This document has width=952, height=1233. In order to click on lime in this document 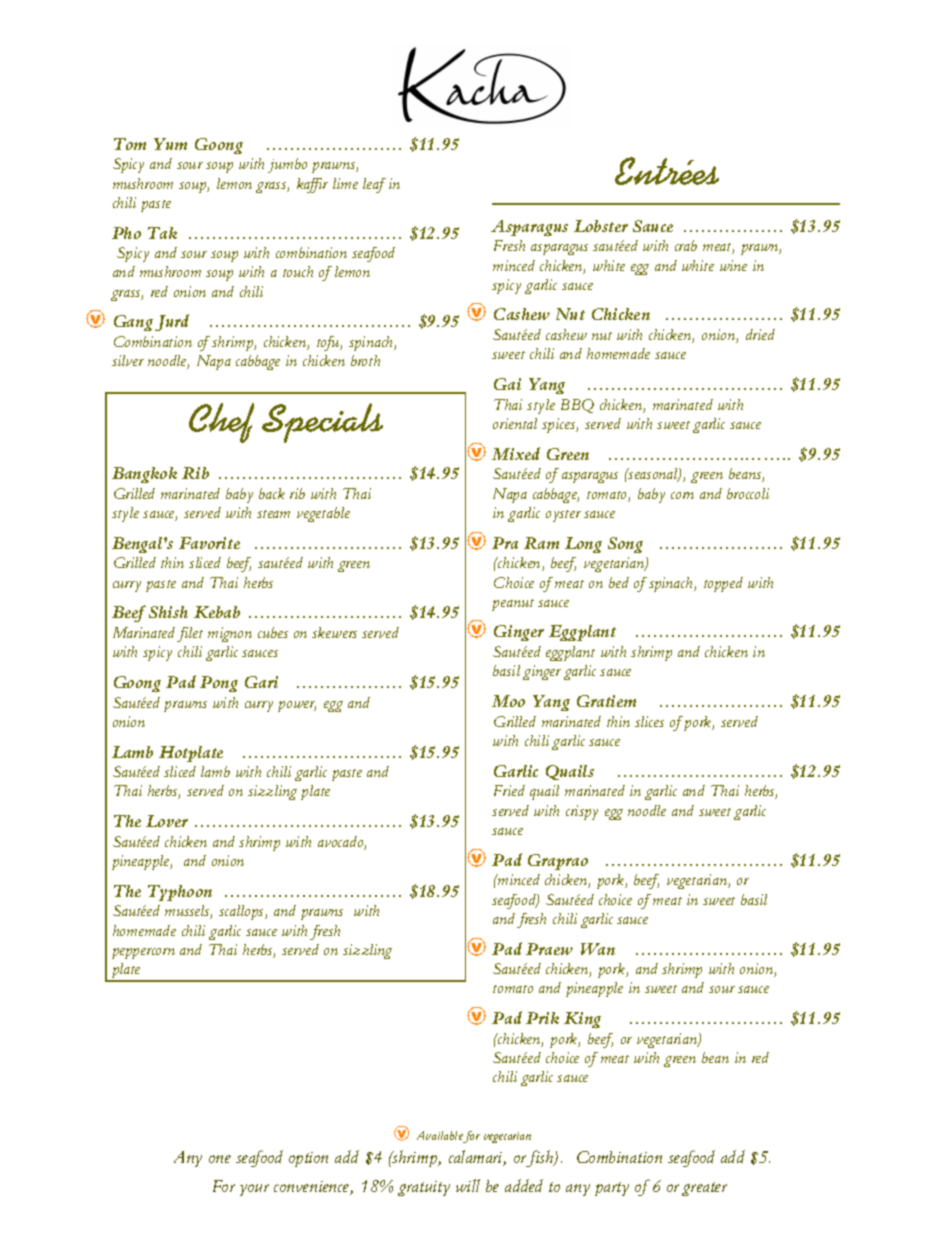, I will do `click(345, 183)`.
